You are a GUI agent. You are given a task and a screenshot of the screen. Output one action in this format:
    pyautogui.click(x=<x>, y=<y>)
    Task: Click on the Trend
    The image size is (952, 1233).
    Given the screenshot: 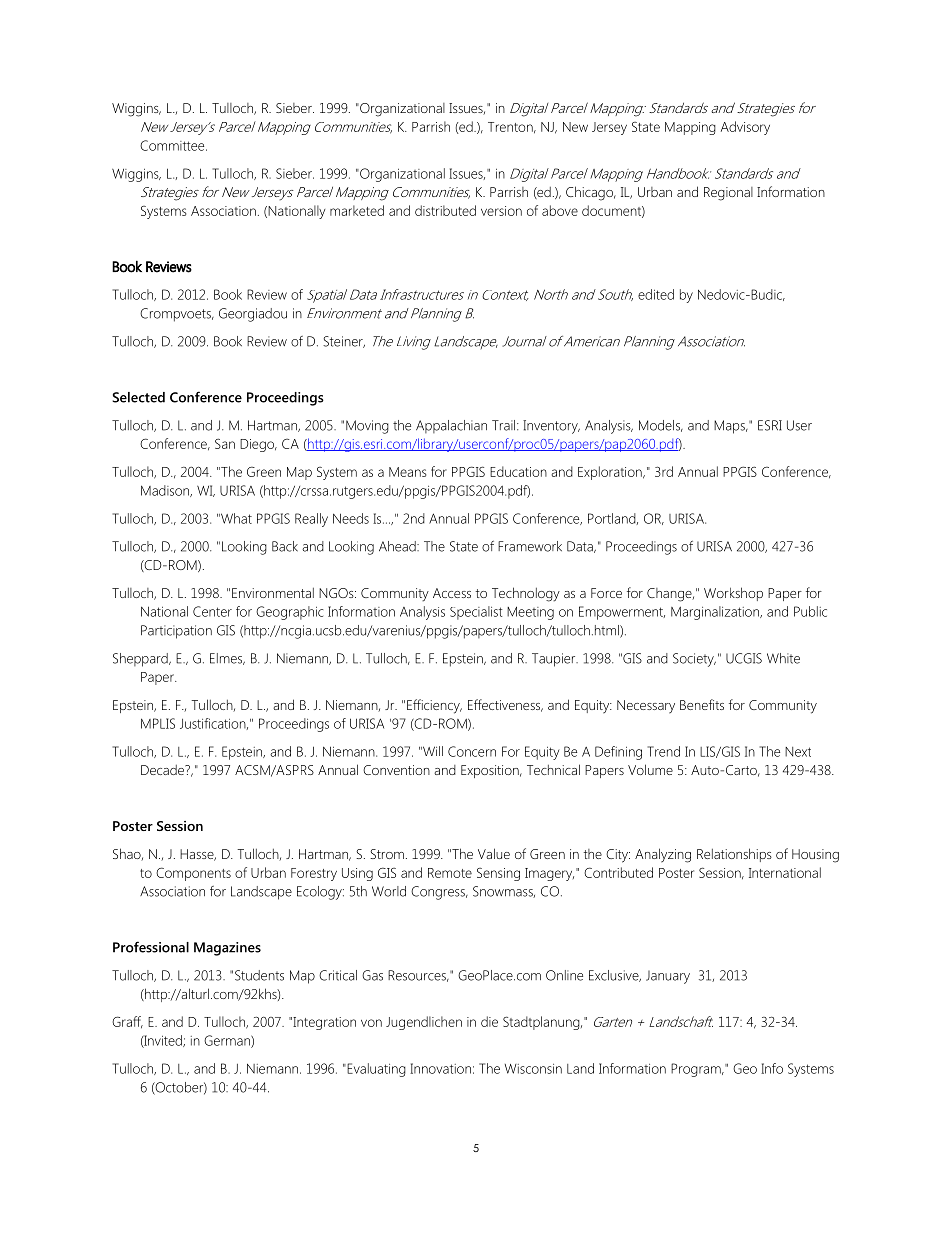 What is the action you would take?
    pyautogui.click(x=664, y=751)
